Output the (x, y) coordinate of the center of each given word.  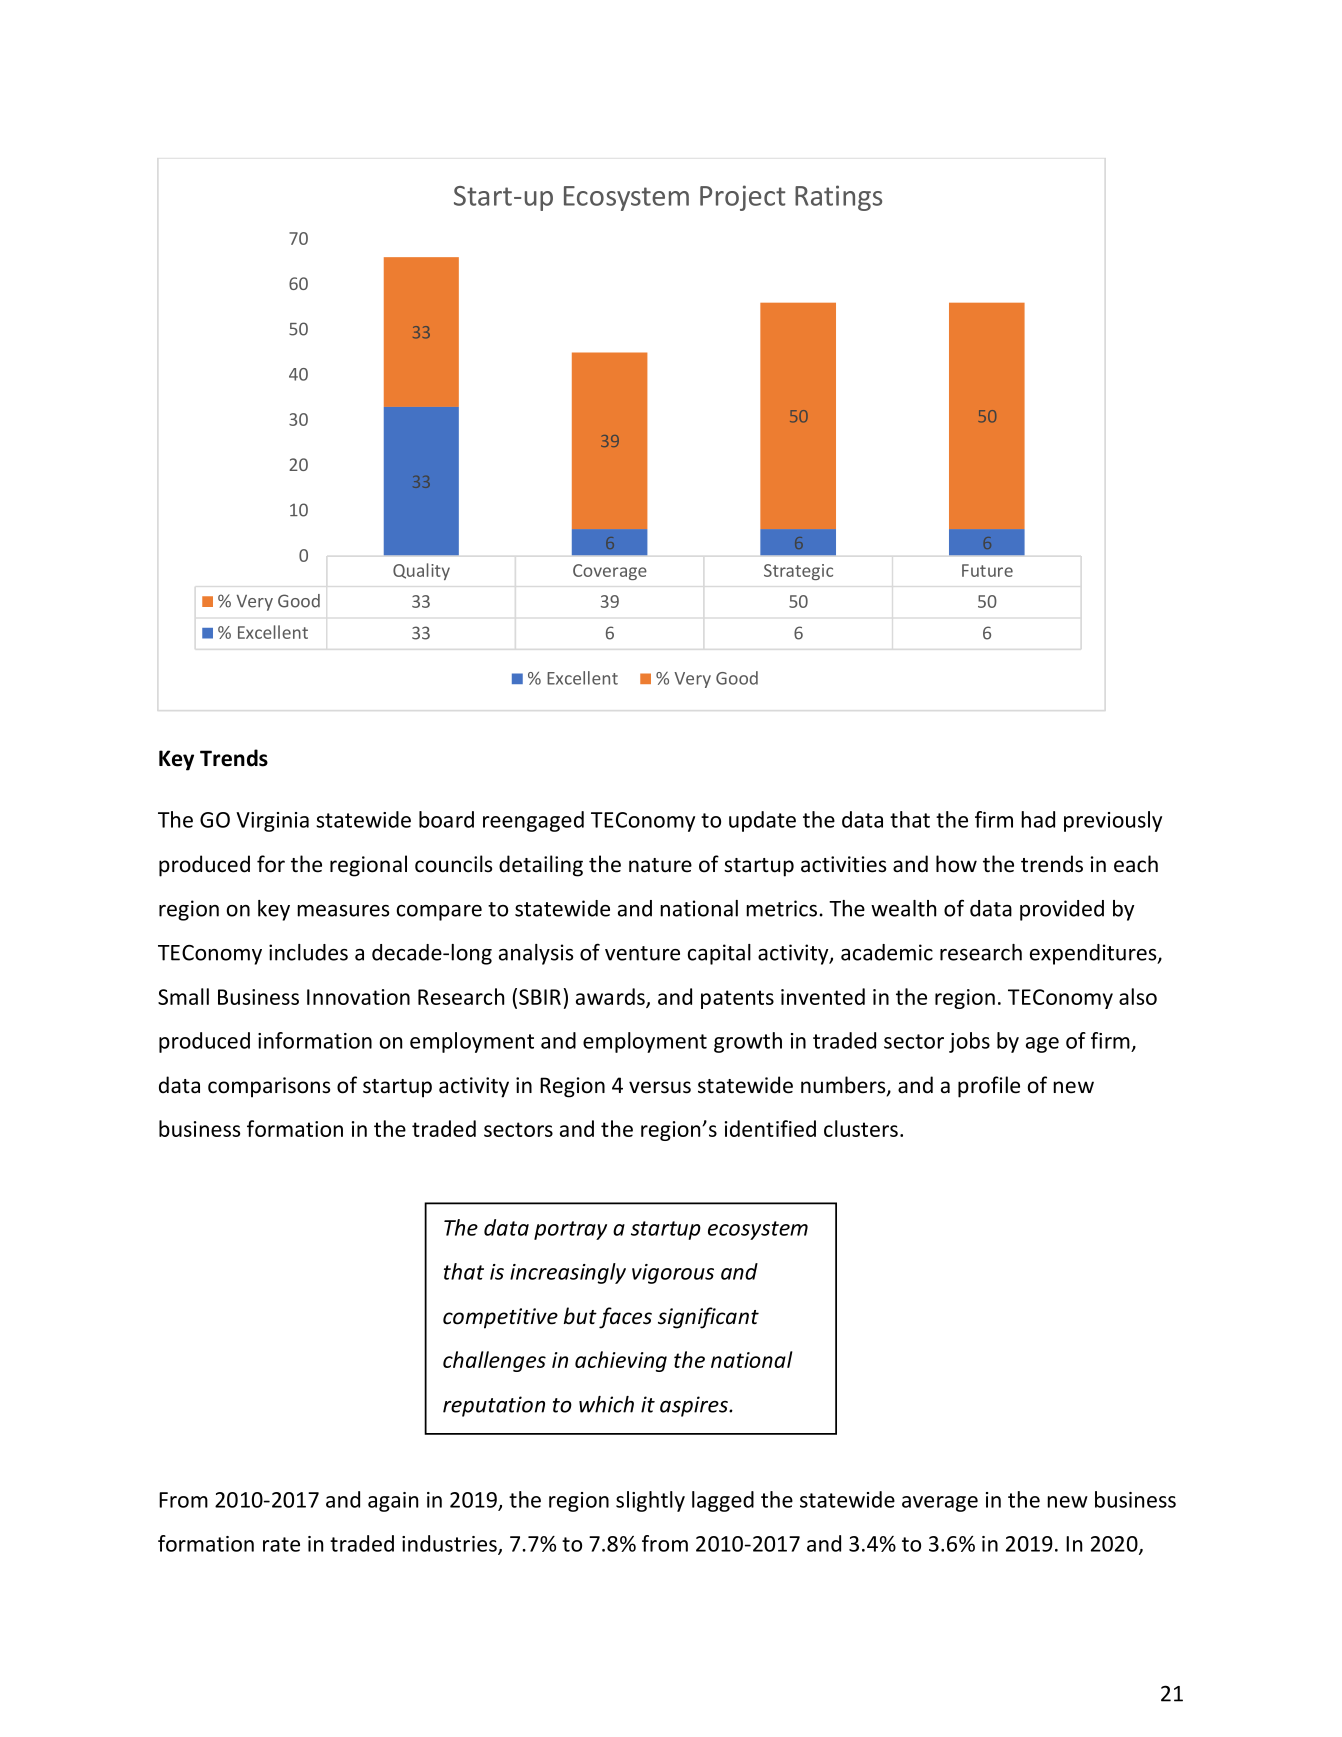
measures (343, 911)
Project (742, 198)
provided (1062, 910)
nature (660, 865)
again (393, 1502)
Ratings (838, 198)
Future (987, 570)
